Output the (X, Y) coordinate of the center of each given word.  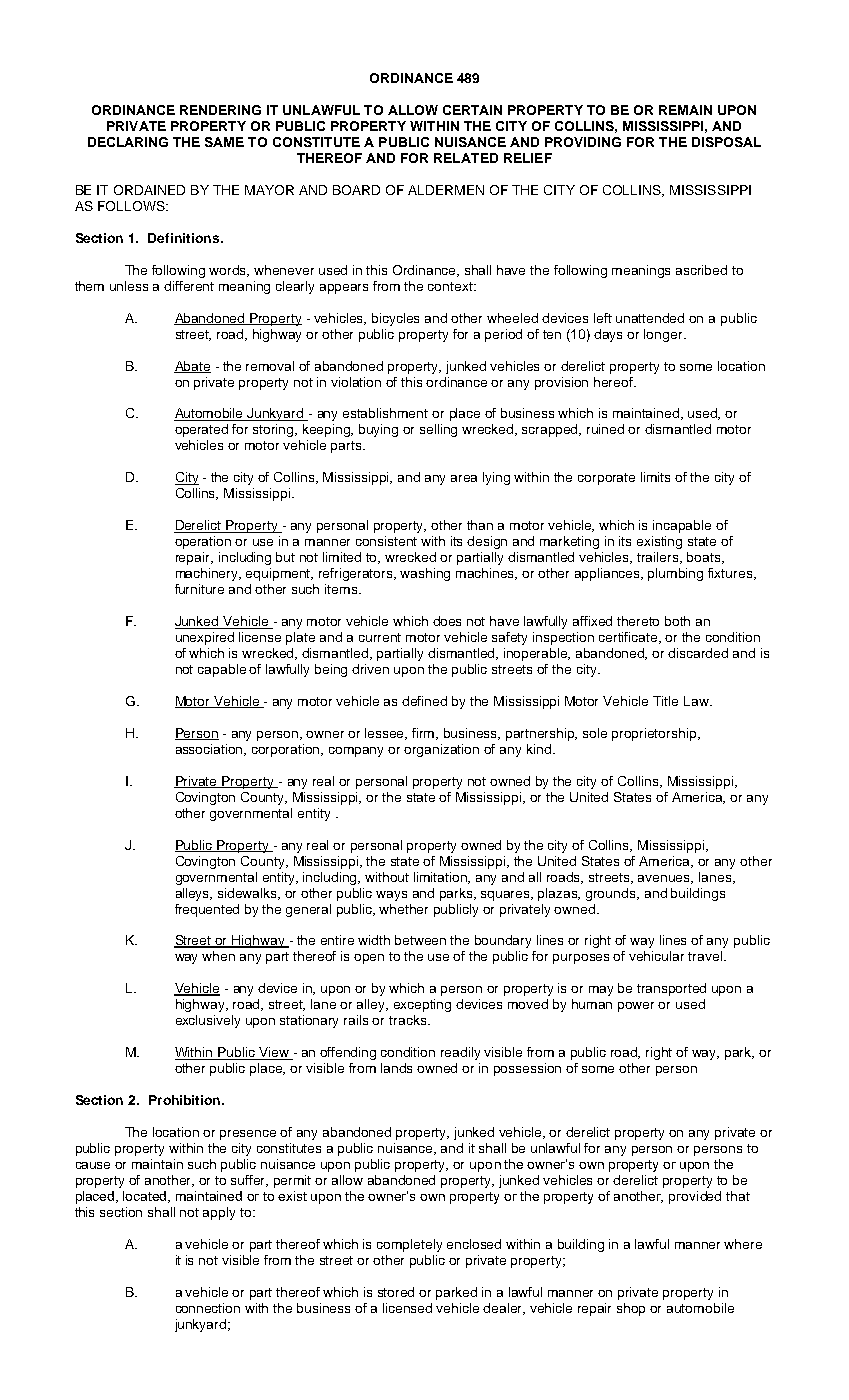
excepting (422, 1005)
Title (665, 701)
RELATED (466, 158)
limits (655, 477)
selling (438, 430)
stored (396, 1292)
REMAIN (685, 110)
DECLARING (128, 142)
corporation (287, 750)
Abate (192, 367)
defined (424, 701)
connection (208, 1308)
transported (671, 989)
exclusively (208, 1021)
